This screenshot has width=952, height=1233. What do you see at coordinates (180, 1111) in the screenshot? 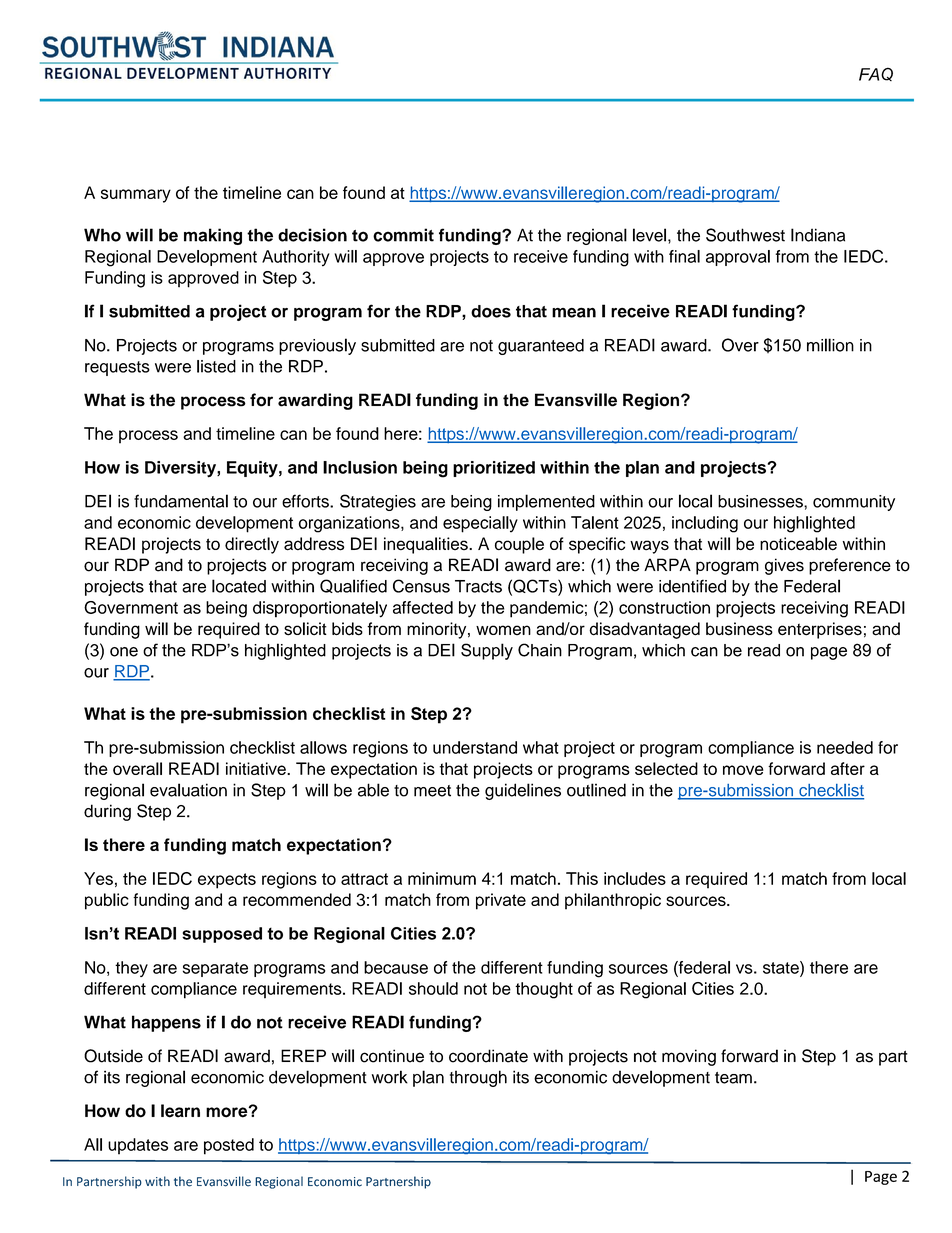
I see `learn` at bounding box center [180, 1111].
